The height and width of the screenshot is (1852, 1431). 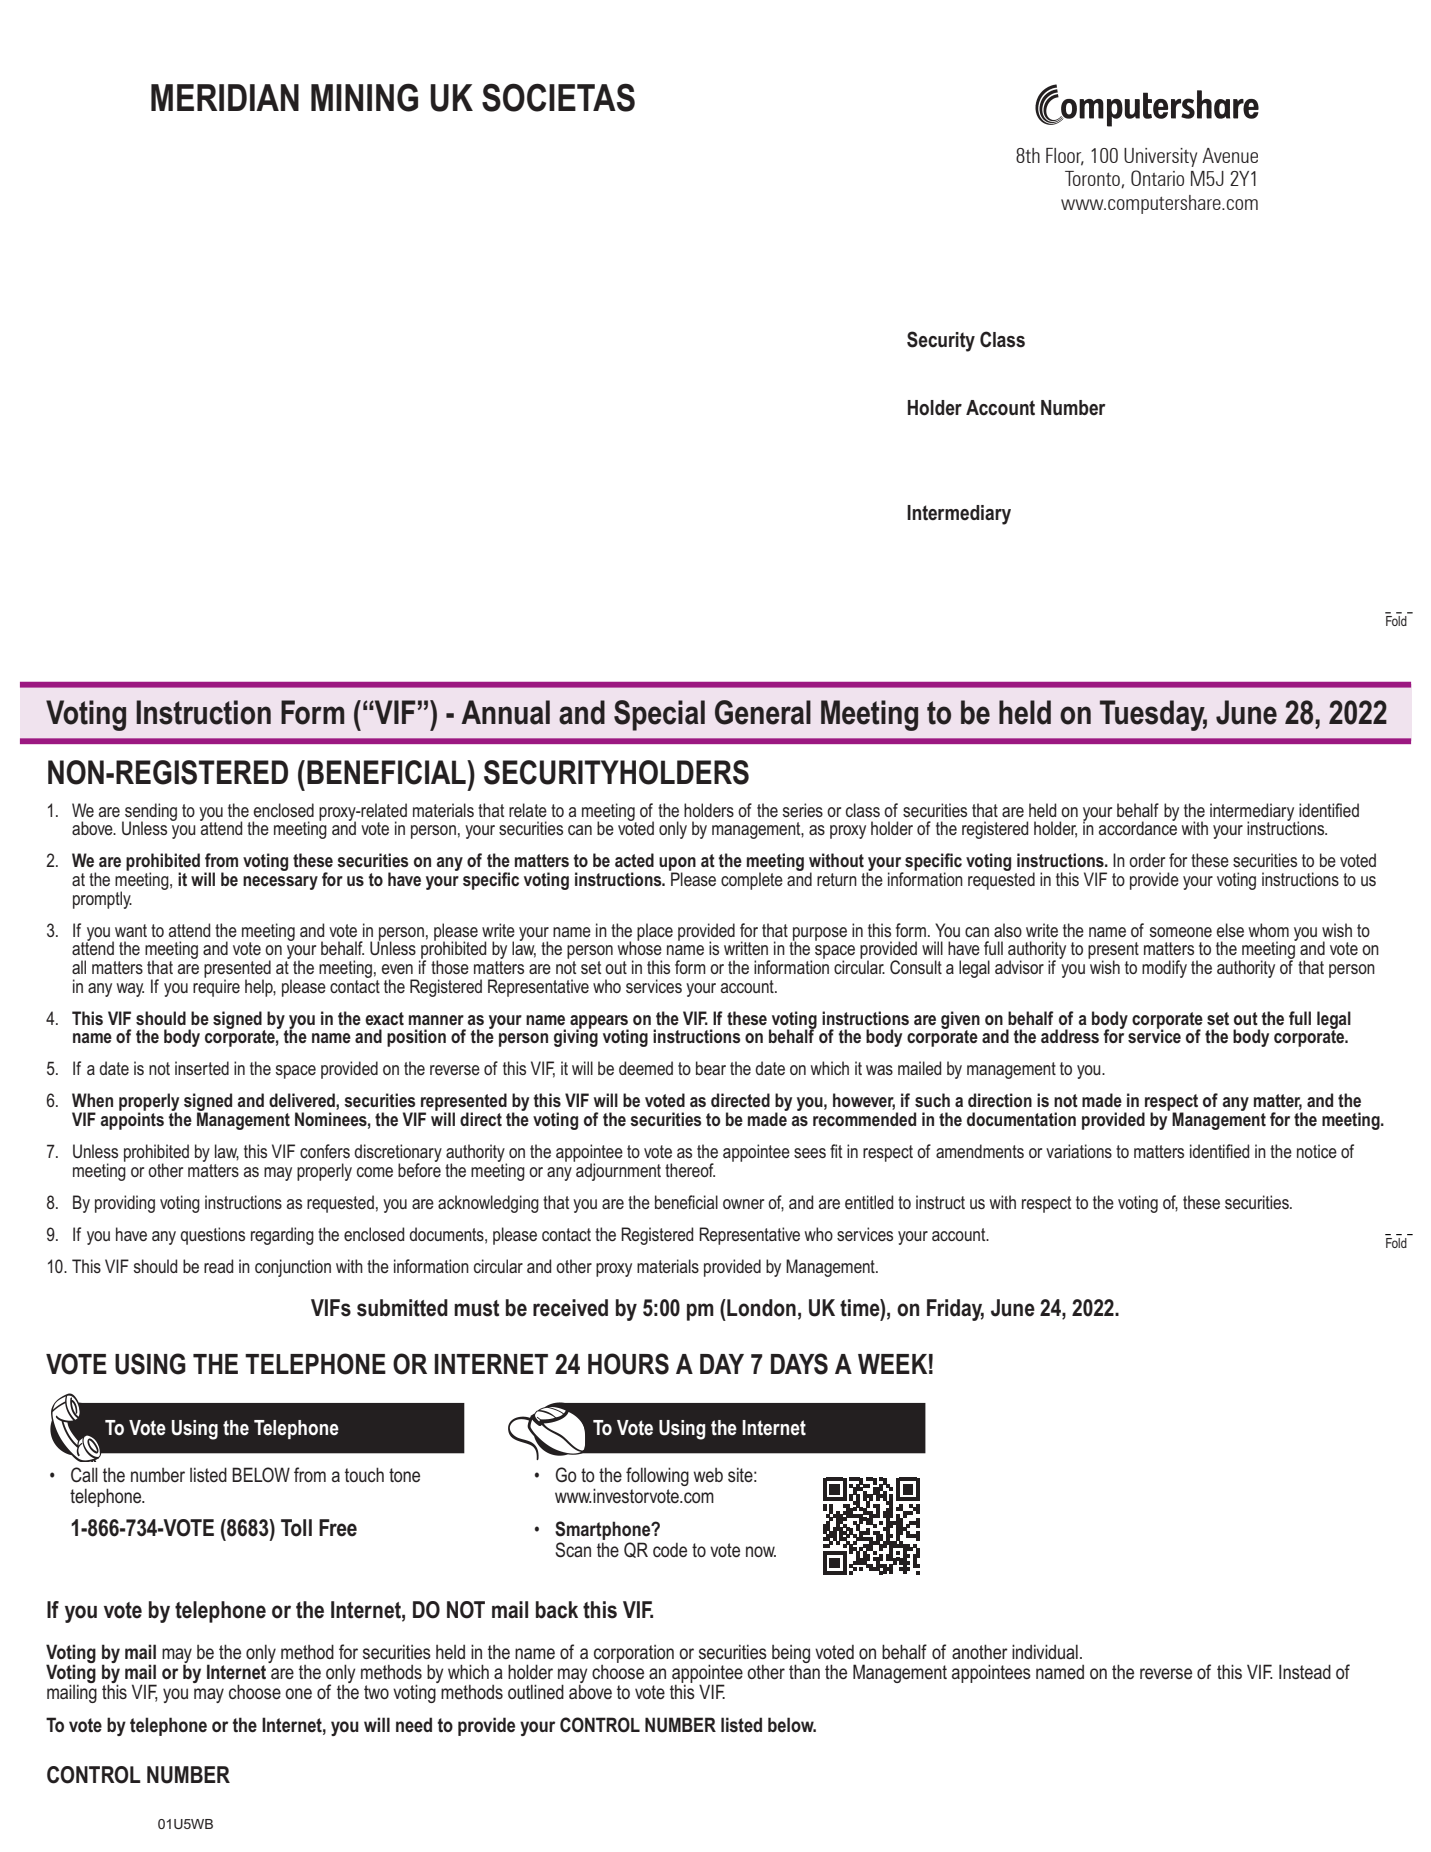 I want to click on corporation, so click(x=634, y=1654).
